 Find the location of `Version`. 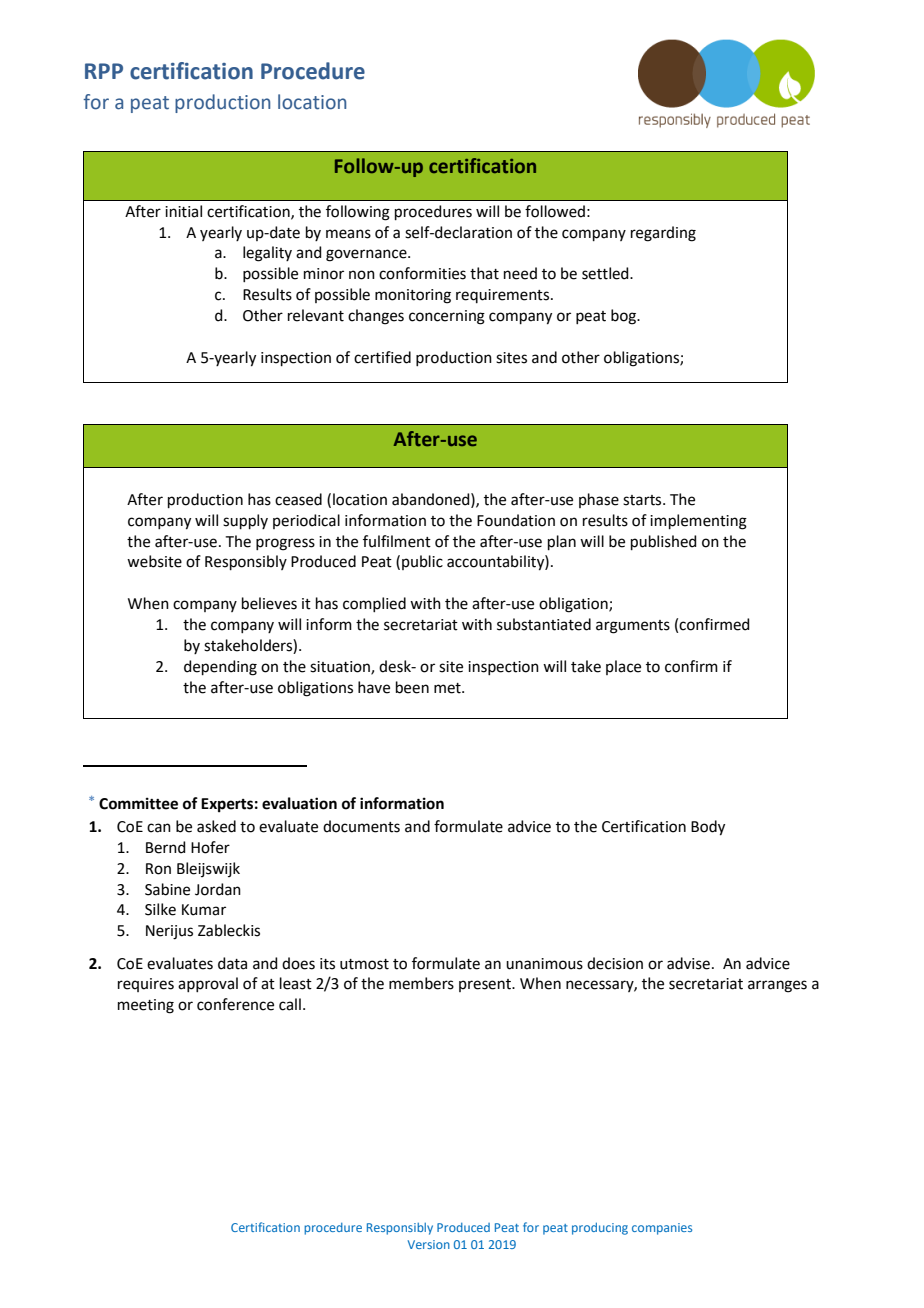

Version is located at coordinates (429, 1244).
